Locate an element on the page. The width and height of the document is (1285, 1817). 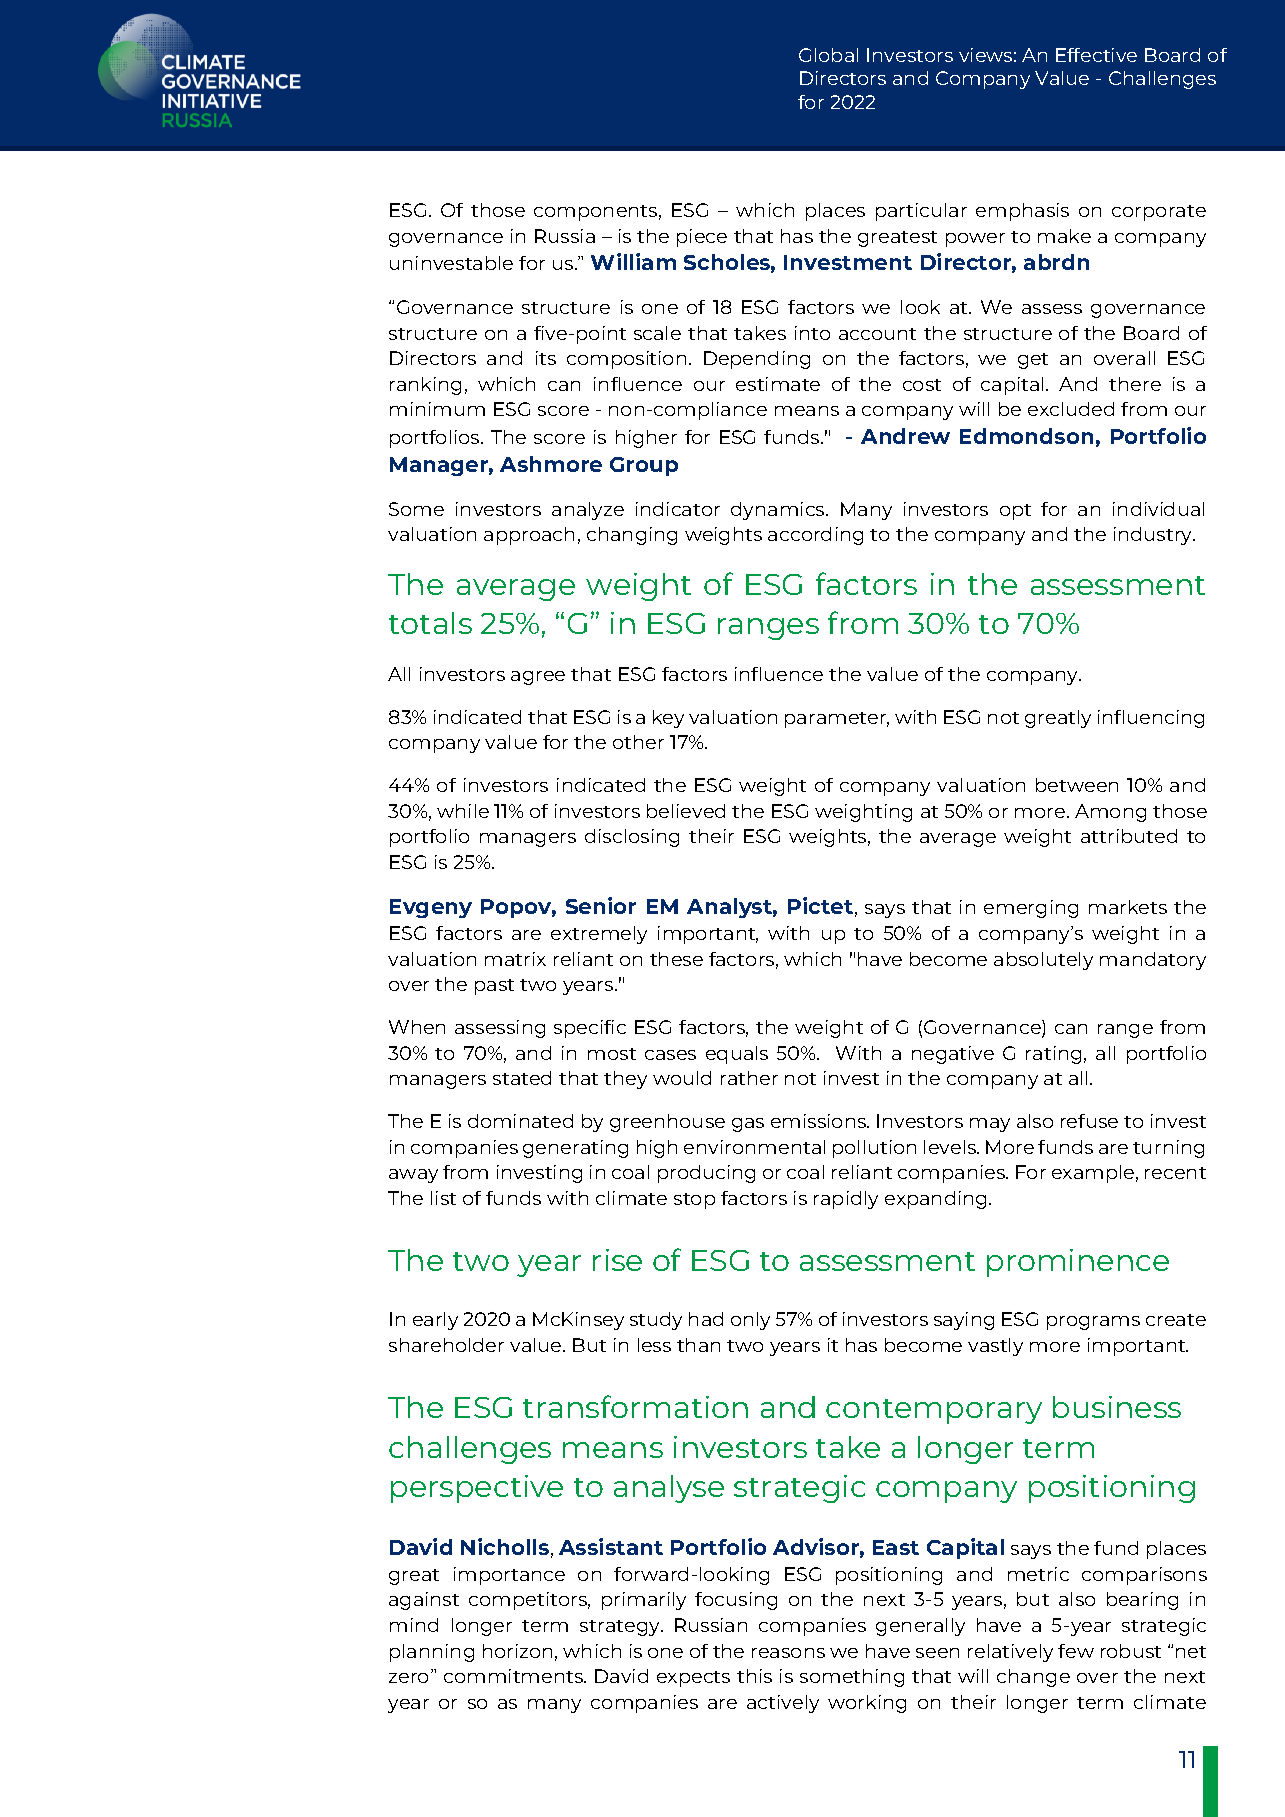
Effective is located at coordinates (1096, 55).
